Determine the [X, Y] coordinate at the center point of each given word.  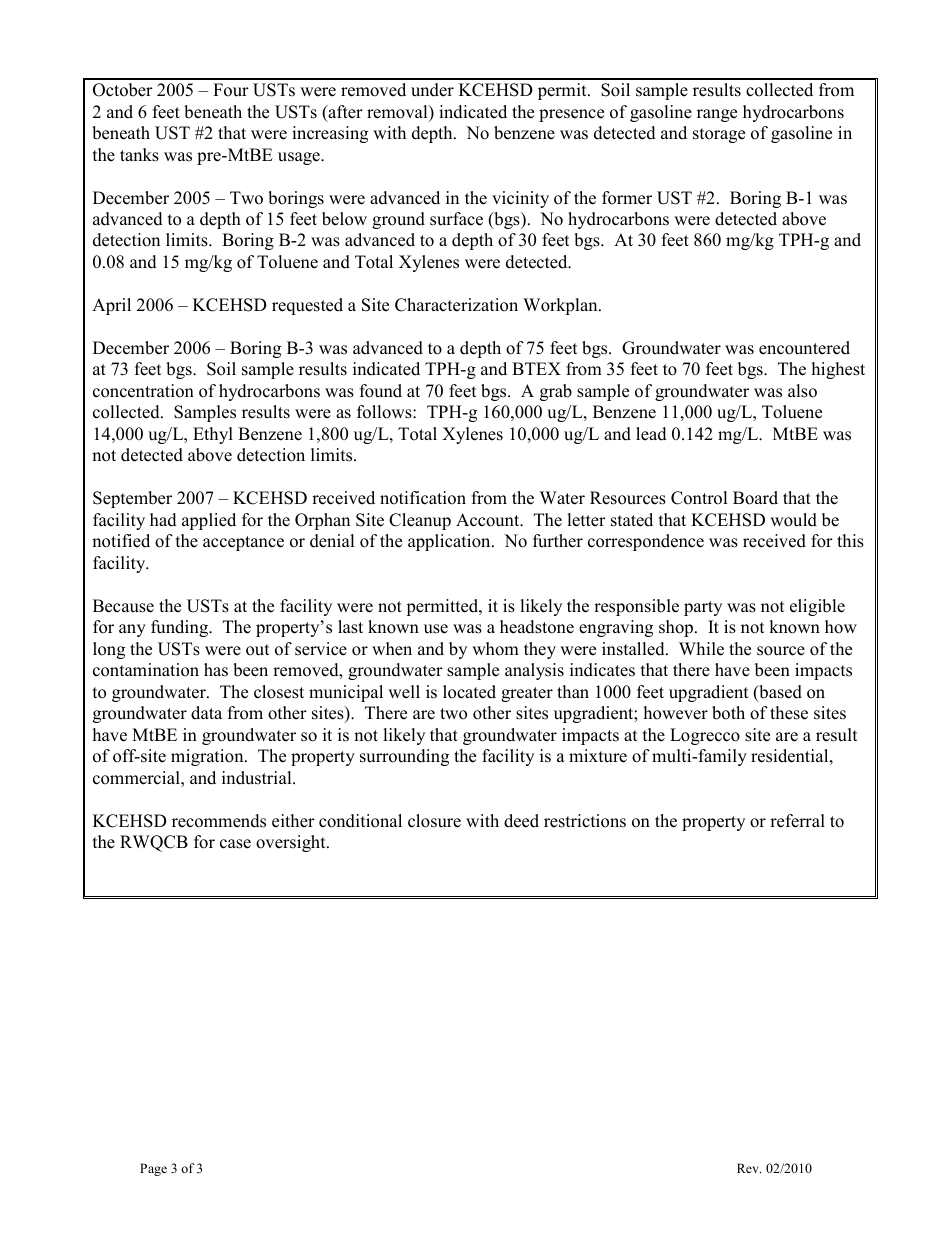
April [111, 306]
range [717, 115]
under [432, 90]
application [450, 542]
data [206, 713]
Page [153, 1169]
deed [521, 821]
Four [231, 90]
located [469, 692]
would [793, 520]
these [789, 713]
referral [797, 821]
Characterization [456, 305]
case [235, 844]
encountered [804, 348]
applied [209, 521]
